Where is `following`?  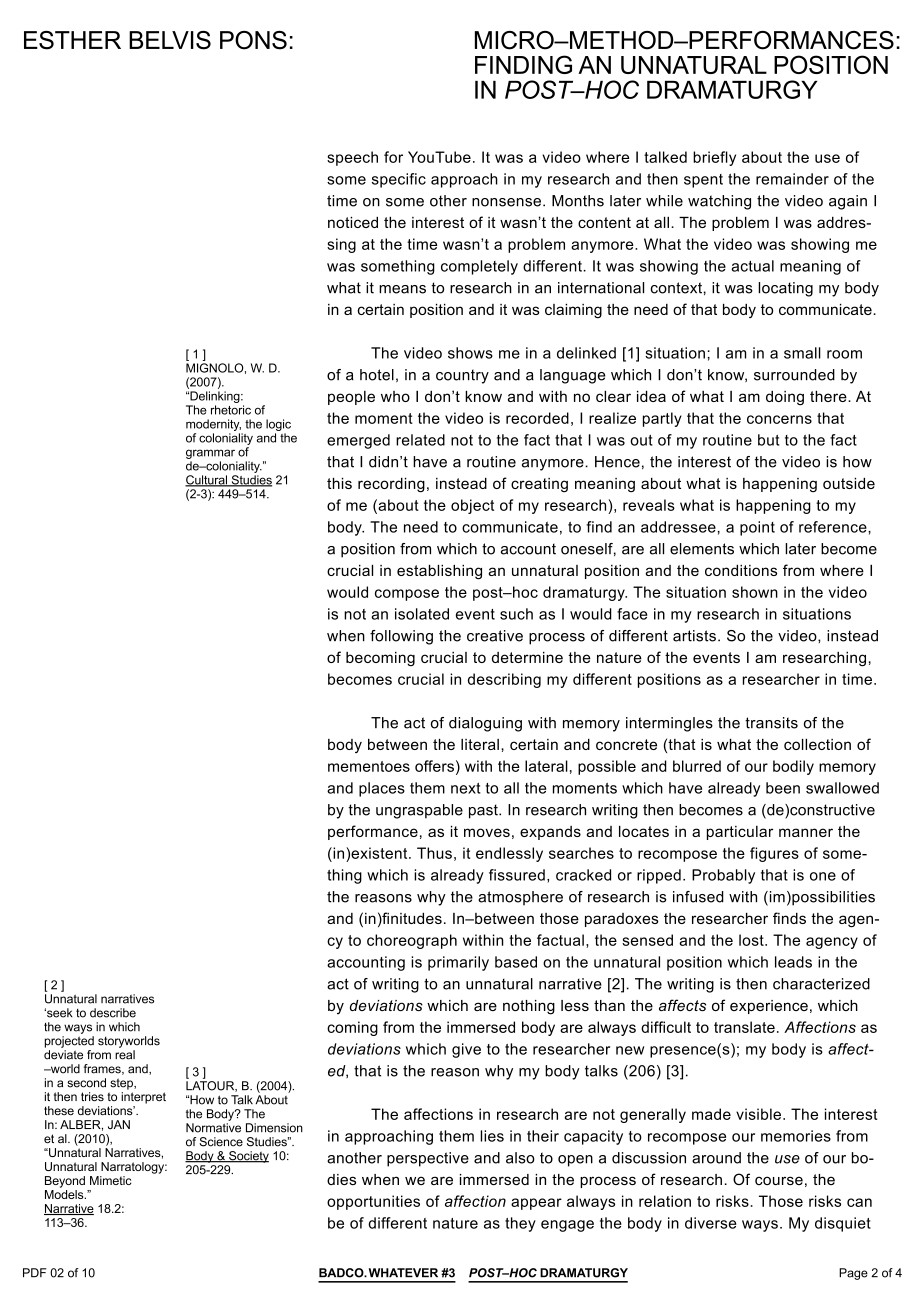
following is located at coordinates (401, 637).
